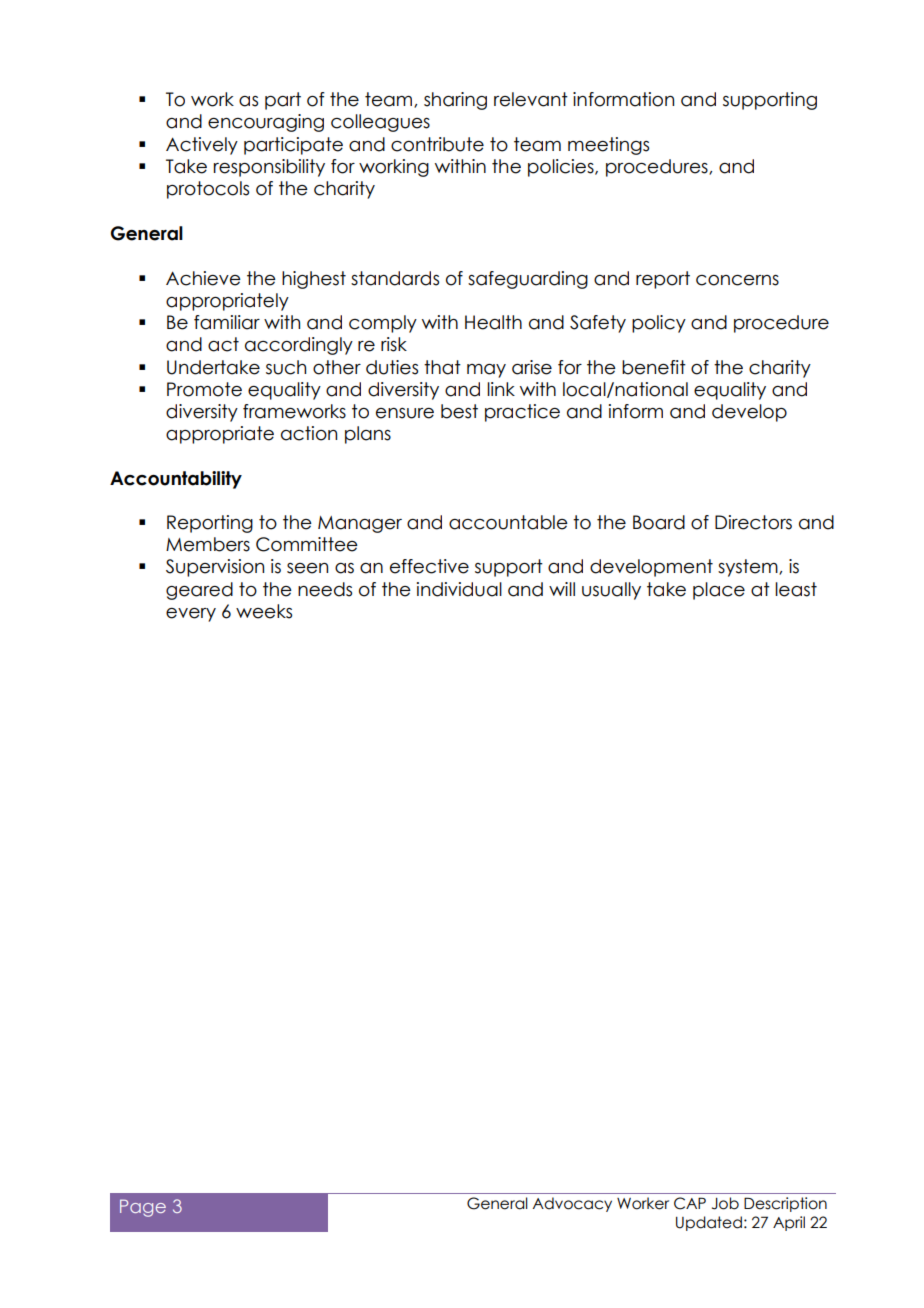 The height and width of the image is (1308, 924). Describe the element at coordinates (789, 1223) in the image. I see `April` at that location.
